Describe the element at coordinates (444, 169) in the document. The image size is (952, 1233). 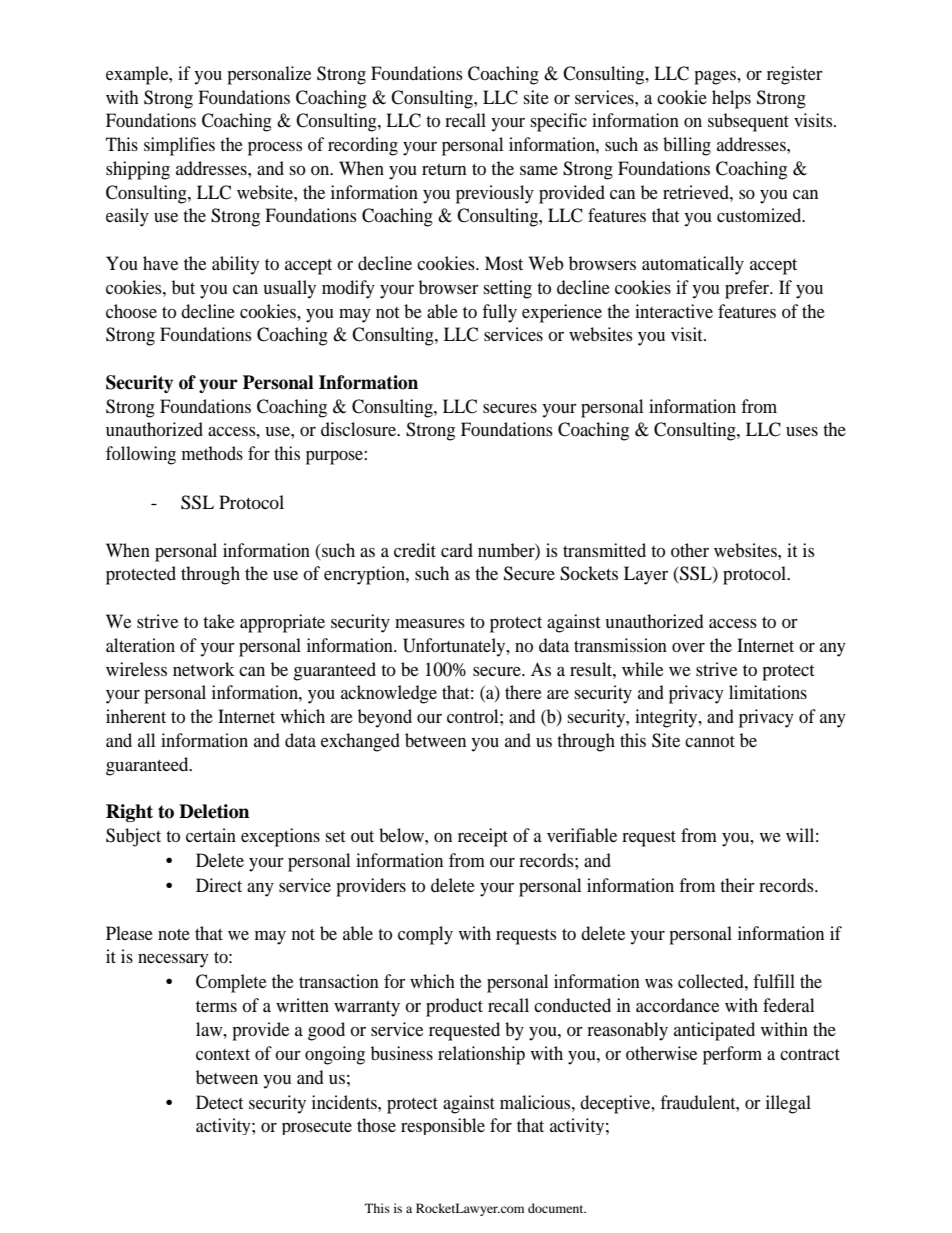
I see `return` at that location.
